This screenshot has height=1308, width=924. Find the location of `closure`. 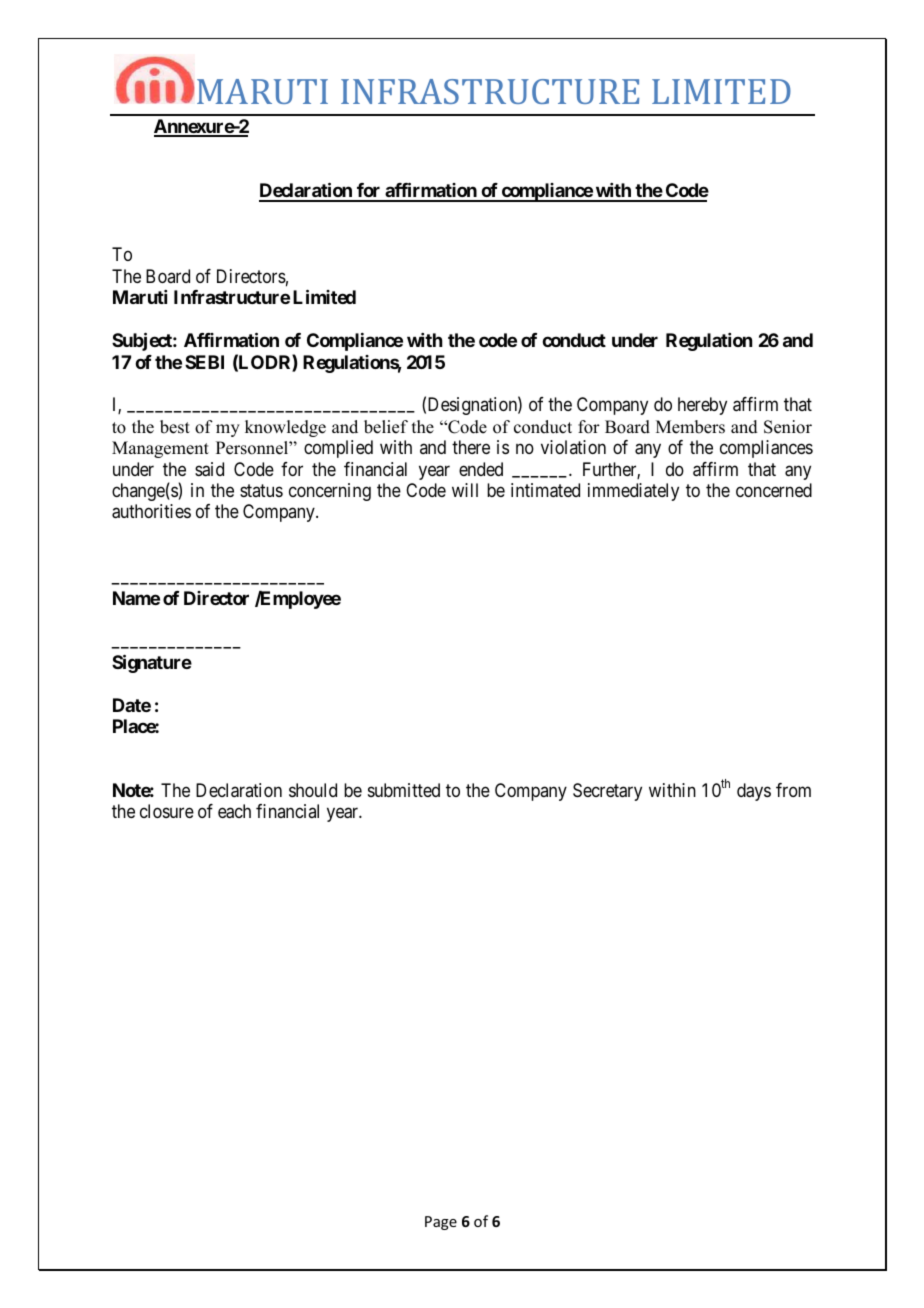

closure is located at coordinates (167, 811).
